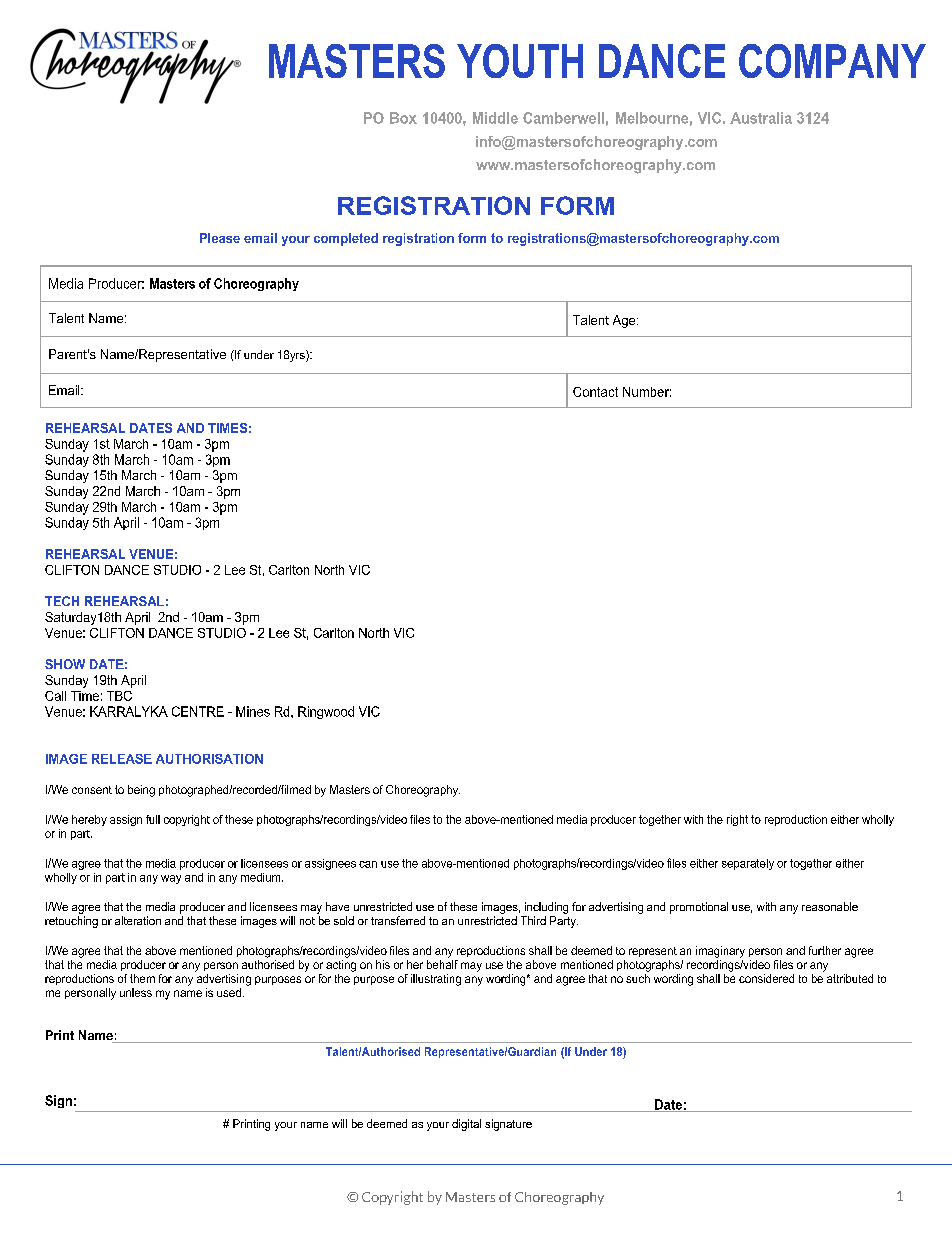 The width and height of the screenshot is (952, 1233). What do you see at coordinates (198, 711) in the screenshot?
I see `CENTRE` at bounding box center [198, 711].
